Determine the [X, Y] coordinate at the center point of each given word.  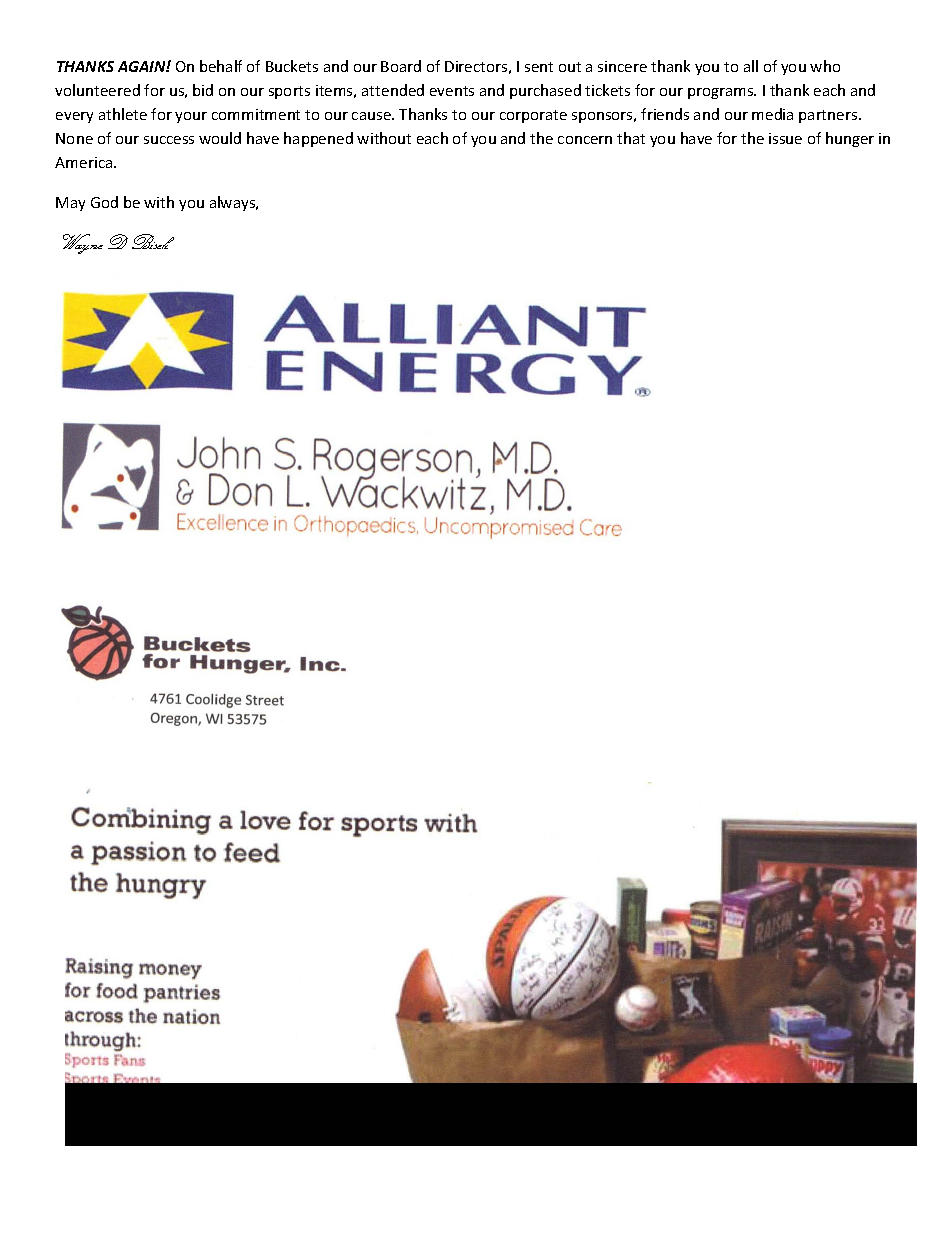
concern [585, 140]
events [452, 91]
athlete [123, 114]
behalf [221, 66]
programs [722, 93]
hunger [850, 139]
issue [785, 138]
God [104, 202]
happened [318, 139]
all [751, 66]
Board [401, 66]
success [169, 140]
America [85, 162]
